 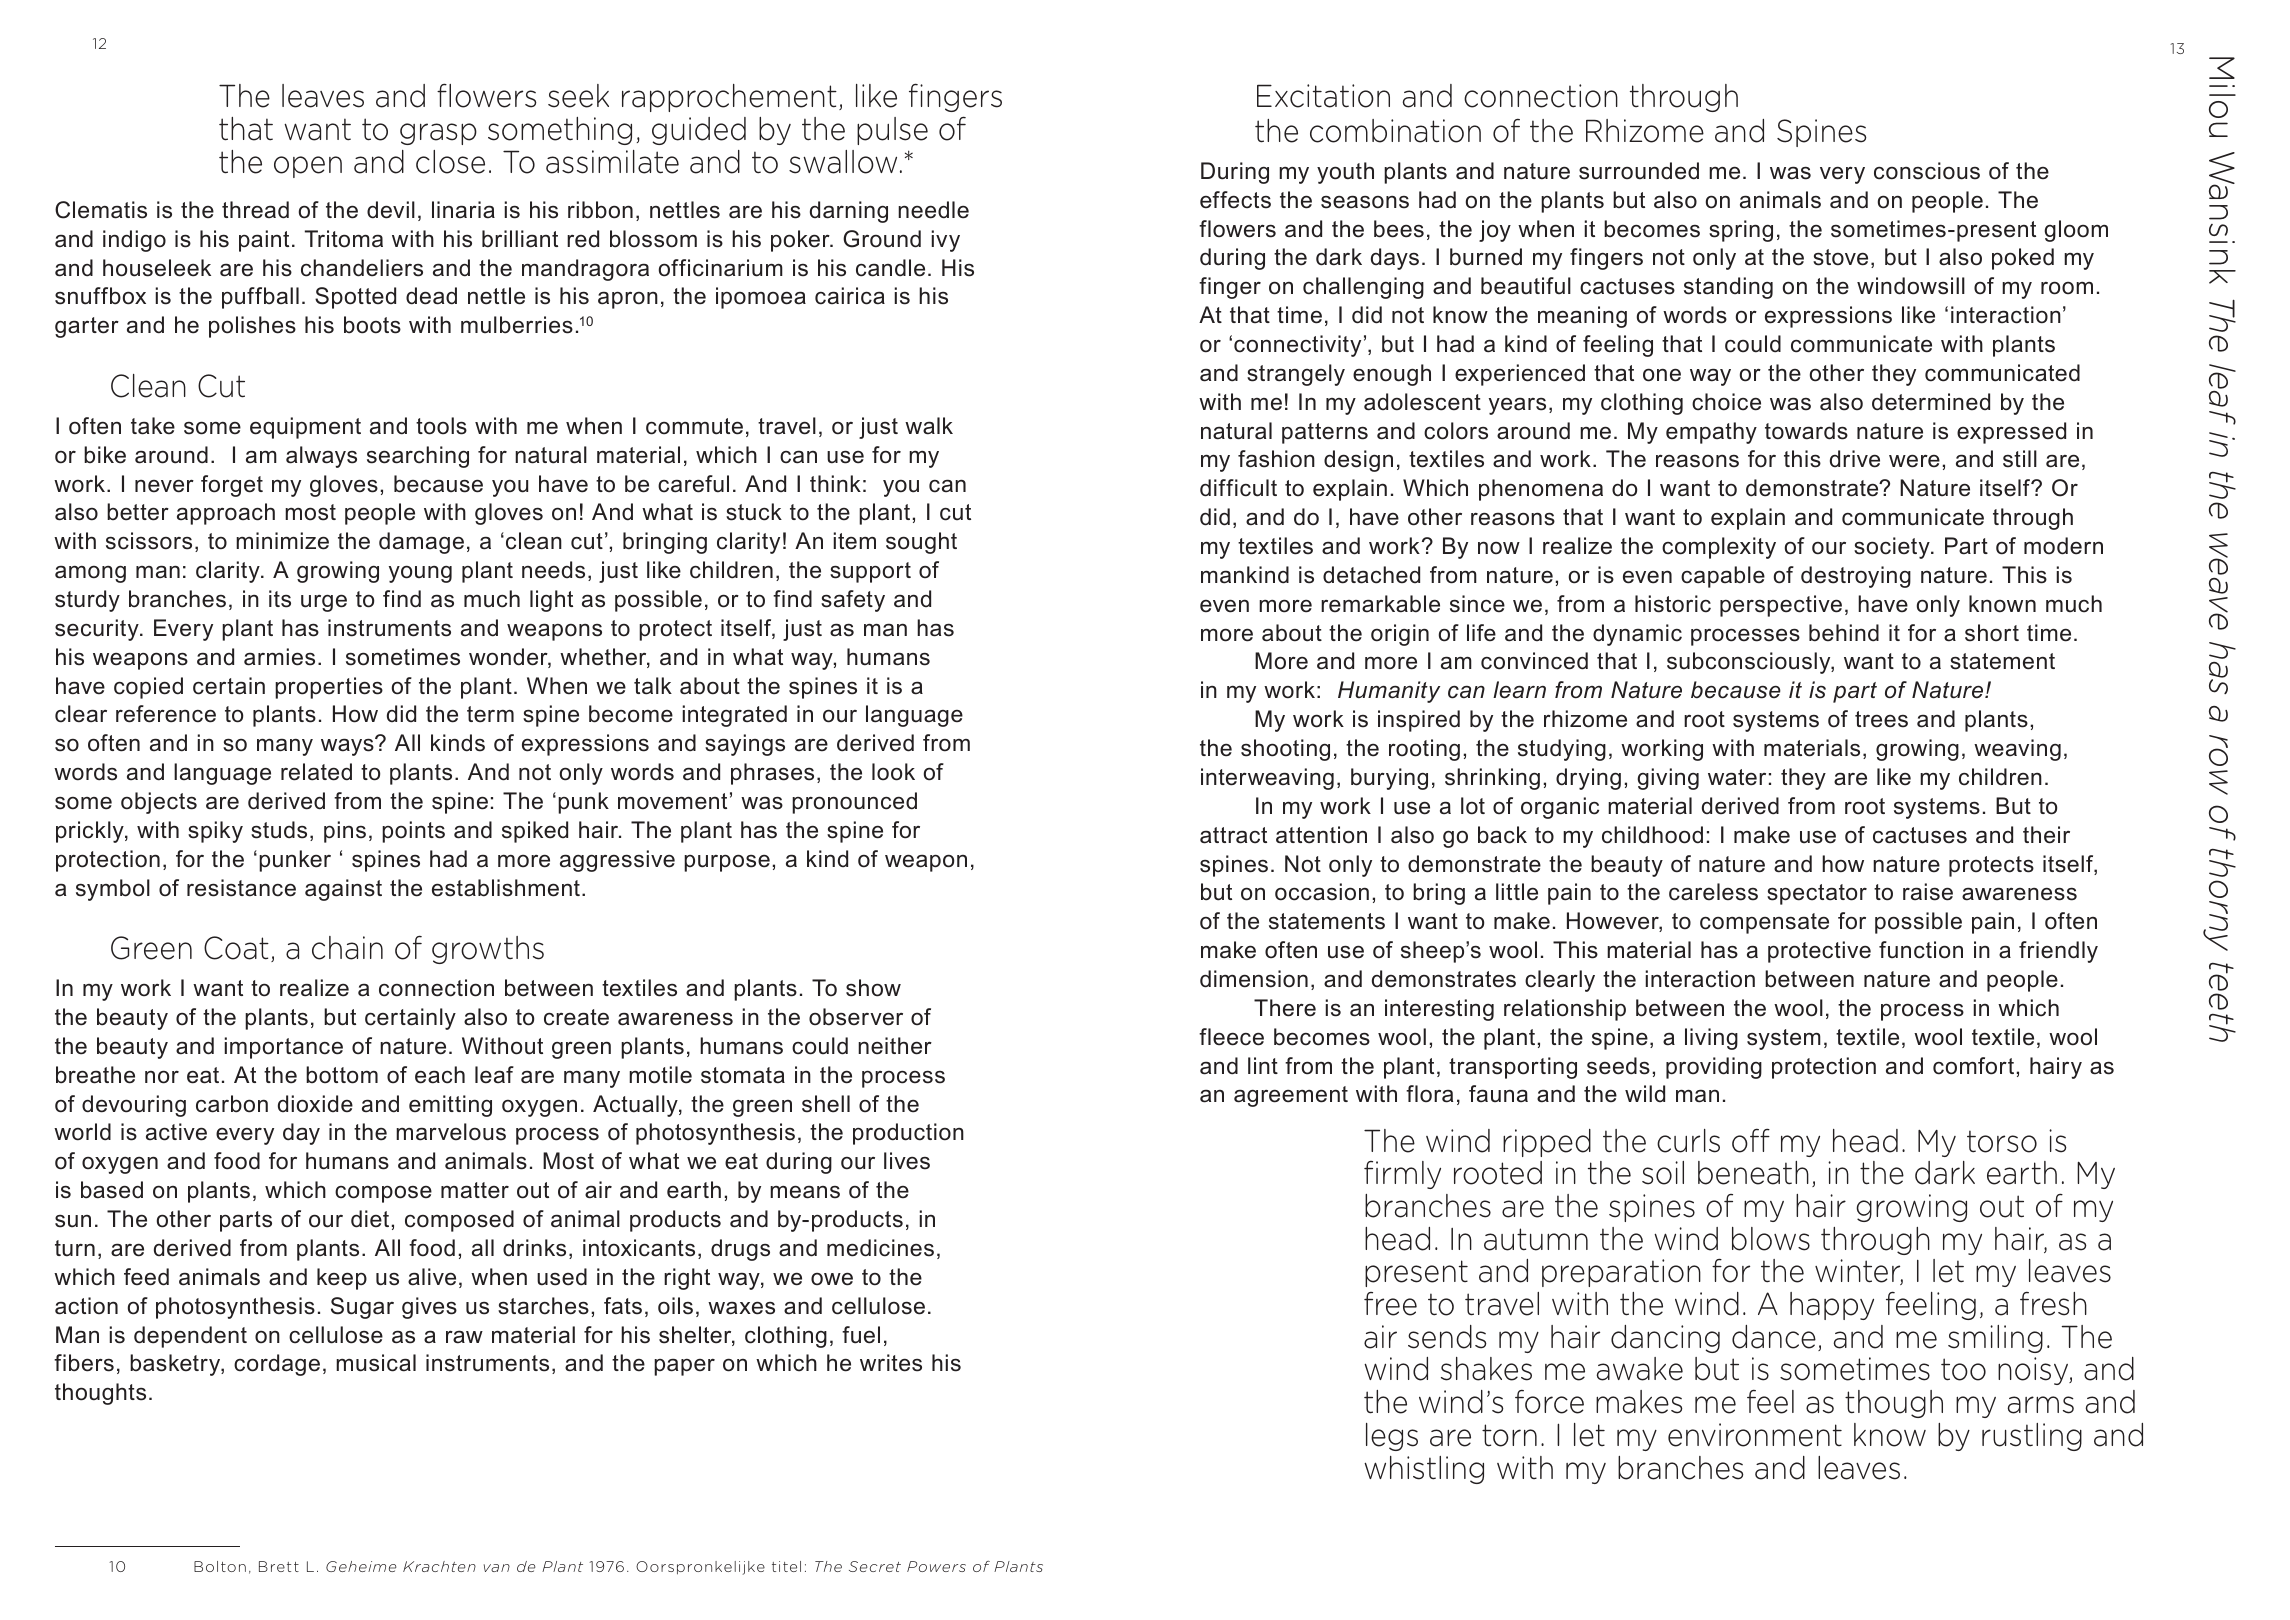 What do you see at coordinates (308, 167) in the screenshot?
I see `open` at bounding box center [308, 167].
